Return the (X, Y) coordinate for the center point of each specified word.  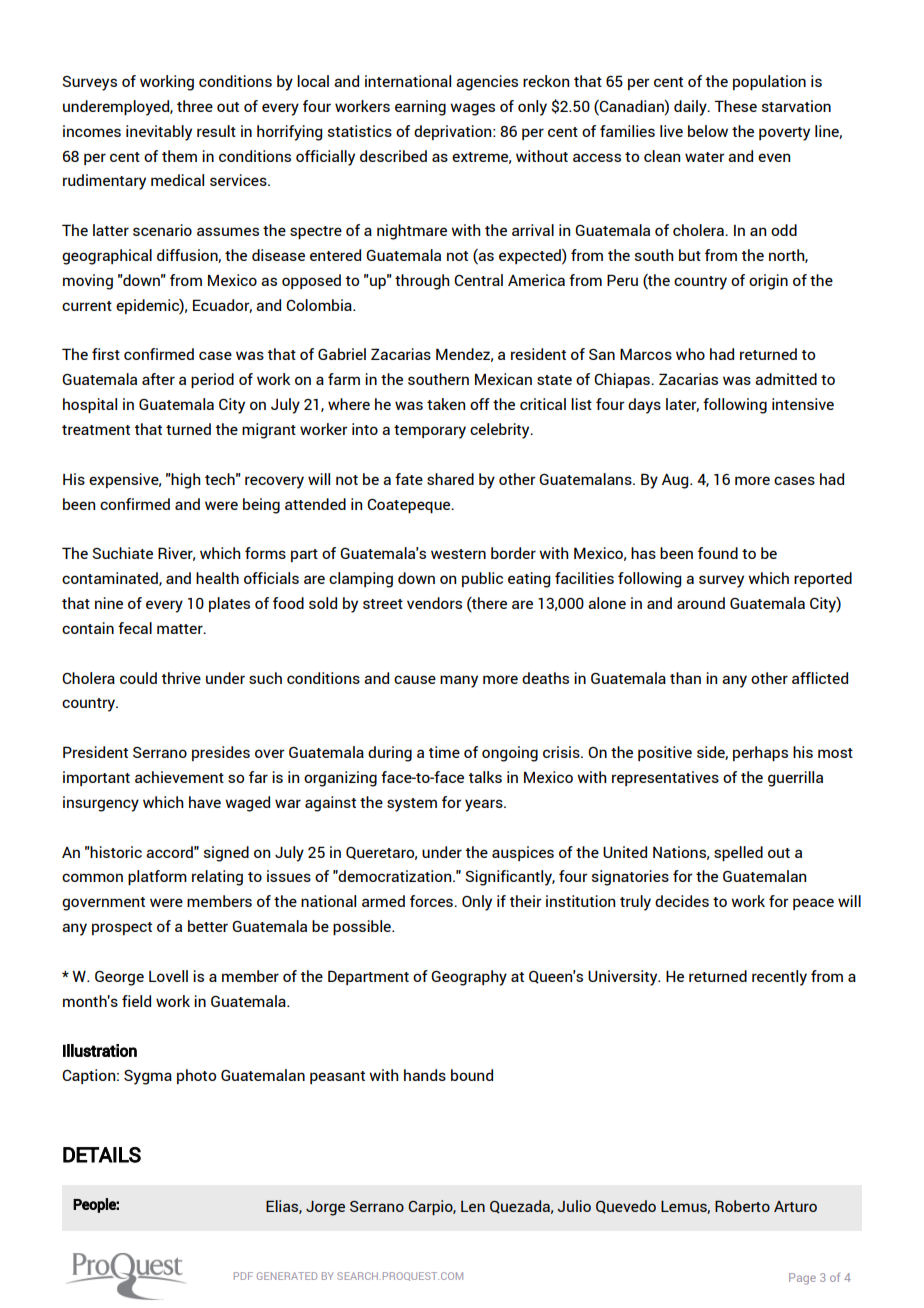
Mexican (503, 379)
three (195, 106)
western (458, 554)
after (158, 379)
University (624, 978)
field (136, 1001)
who (690, 354)
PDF (243, 1276)
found (718, 553)
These (735, 106)
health (217, 578)
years (485, 805)
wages (472, 109)
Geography (469, 978)
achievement (179, 777)
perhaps (760, 753)
